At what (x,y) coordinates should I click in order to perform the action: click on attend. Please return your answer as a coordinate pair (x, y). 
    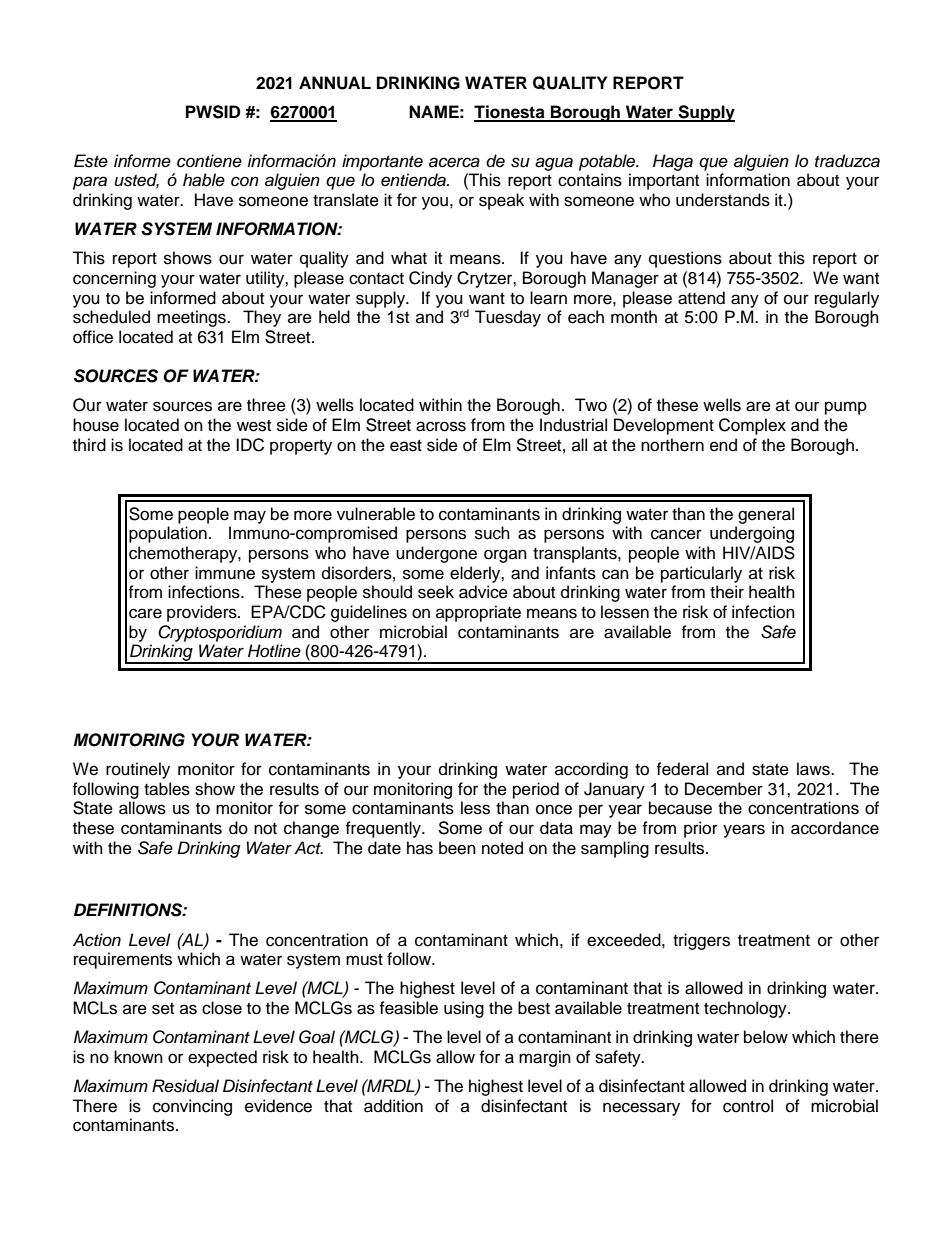
    Looking at the image, I should click on (701, 298).
